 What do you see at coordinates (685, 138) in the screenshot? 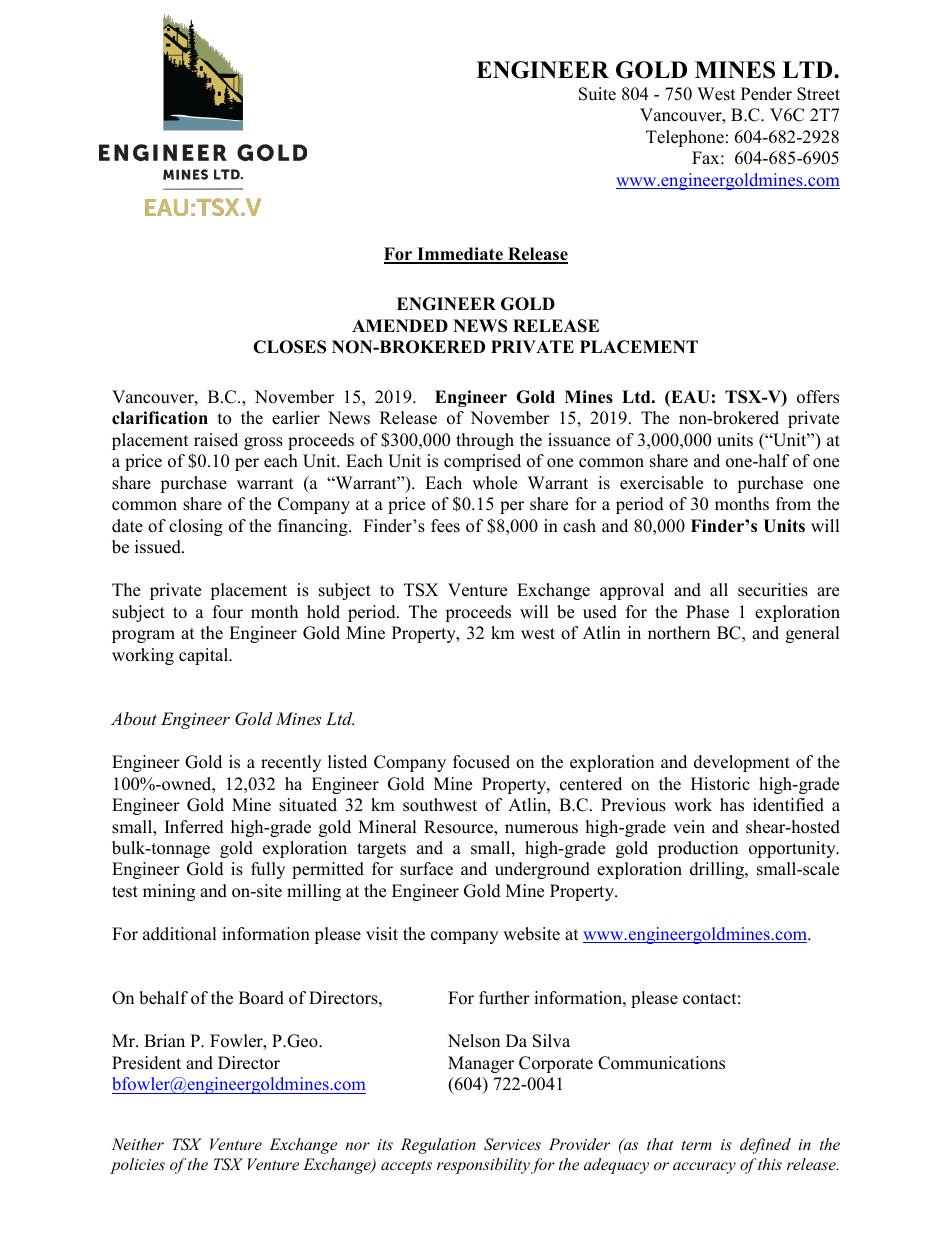
I see `Telephone` at bounding box center [685, 138].
